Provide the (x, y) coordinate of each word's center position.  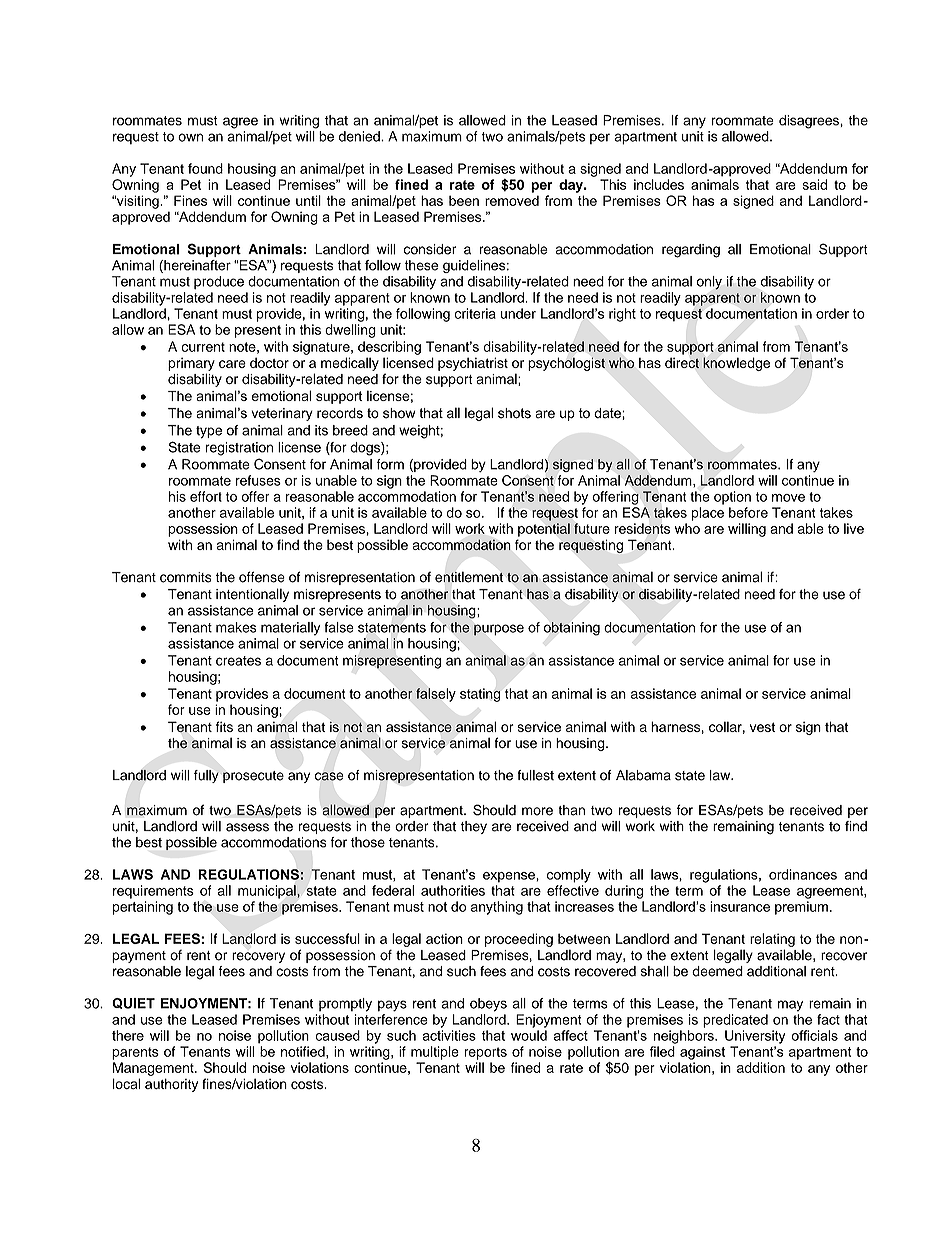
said (814, 184)
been (464, 200)
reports (486, 1053)
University (755, 1037)
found (205, 168)
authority (171, 1085)
